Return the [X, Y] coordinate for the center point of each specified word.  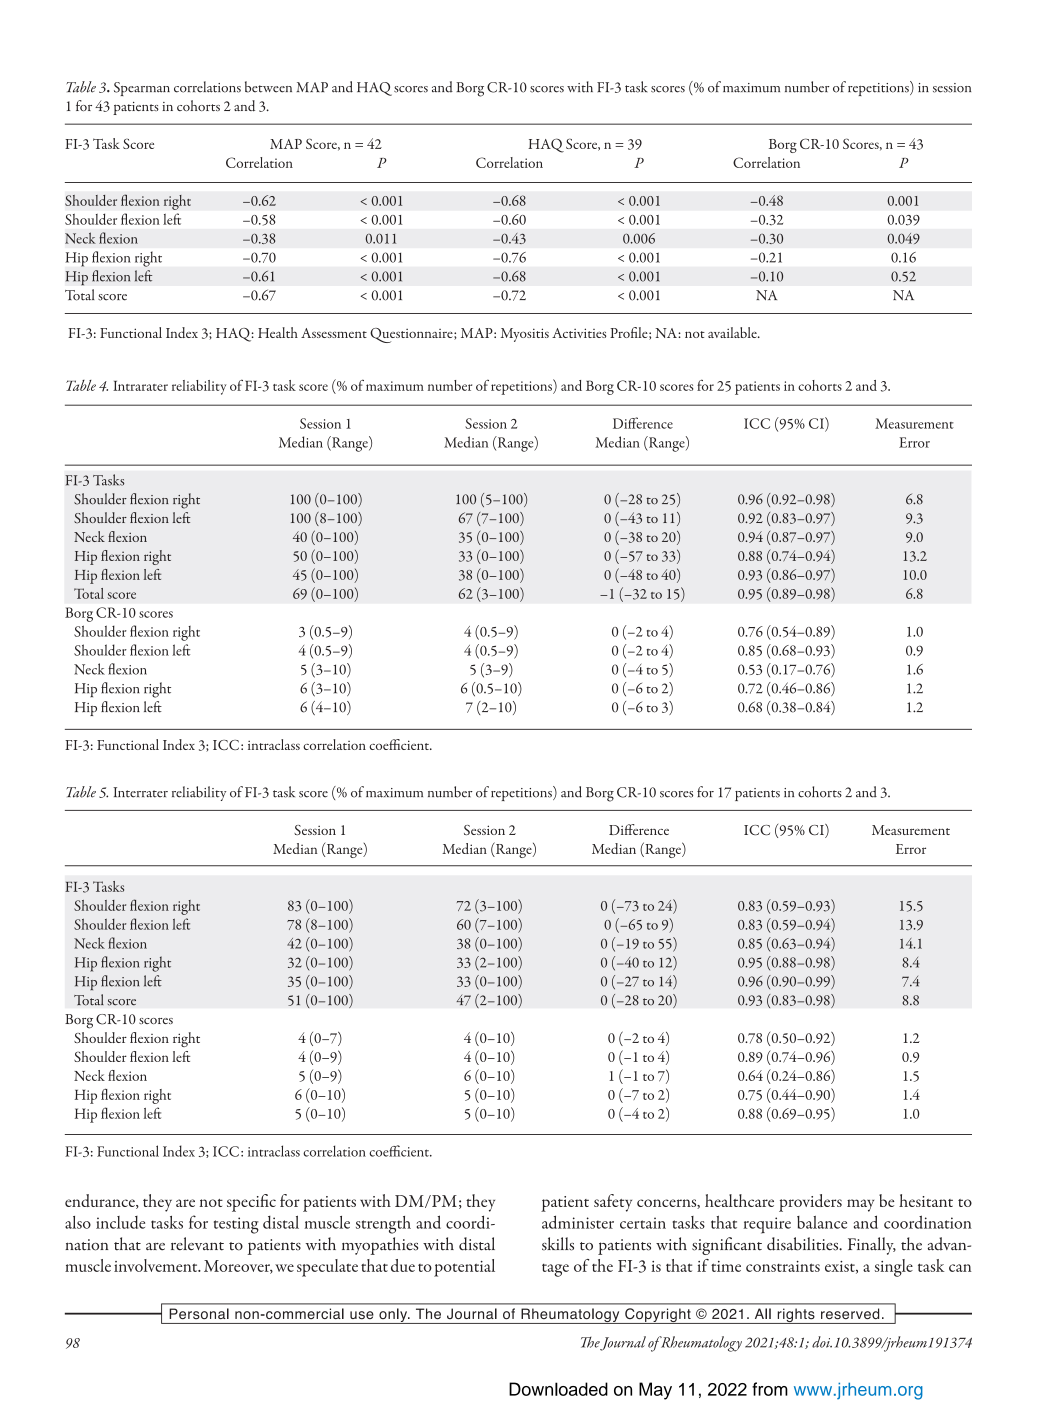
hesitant [926, 1200]
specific [251, 1203]
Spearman [142, 89]
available [733, 332]
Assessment [334, 333]
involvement [157, 1265]
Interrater [140, 792]
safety [613, 1203]
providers [810, 1203]
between [268, 87]
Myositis [525, 335]
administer [578, 1222]
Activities [579, 333]
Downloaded [558, 1389]
